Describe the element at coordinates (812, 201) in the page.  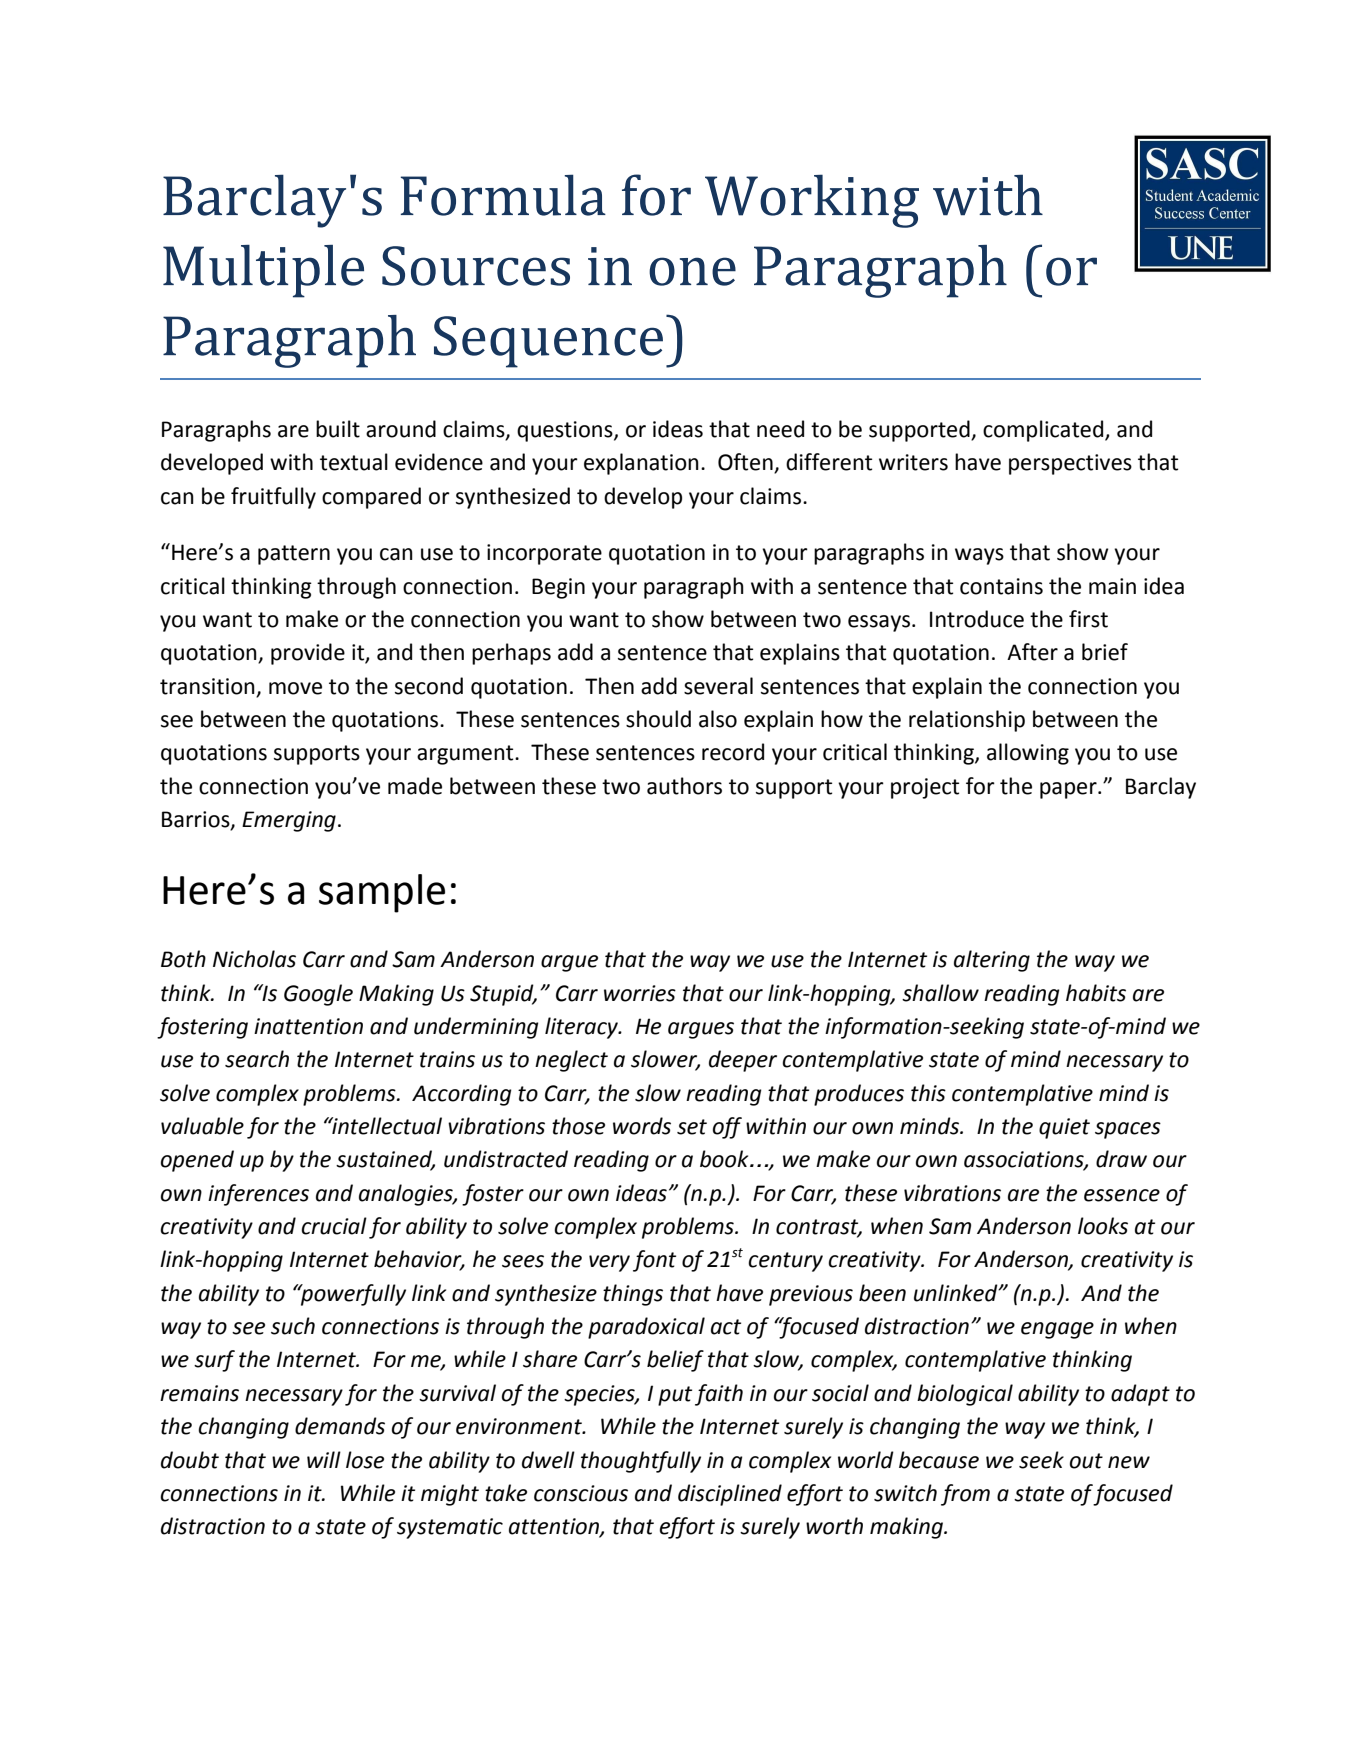
I see `Working` at that location.
